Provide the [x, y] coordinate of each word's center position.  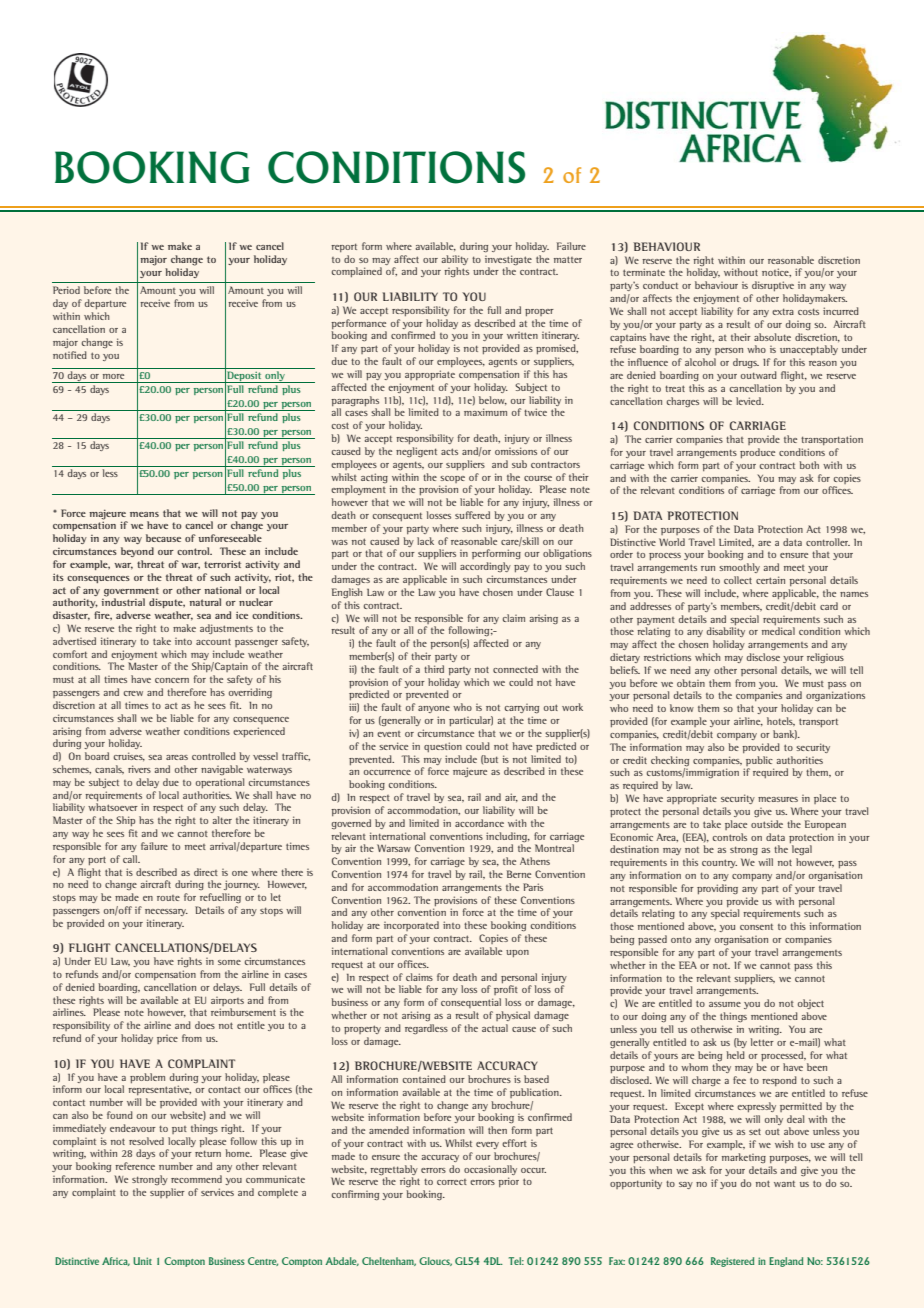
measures [778, 799]
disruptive [773, 286]
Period [66, 290]
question [443, 747]
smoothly [739, 568]
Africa [116, 1261]
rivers [139, 769]
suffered [472, 515]
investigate [508, 260]
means [144, 514]
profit [506, 990]
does [205, 1025]
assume [725, 1004]
